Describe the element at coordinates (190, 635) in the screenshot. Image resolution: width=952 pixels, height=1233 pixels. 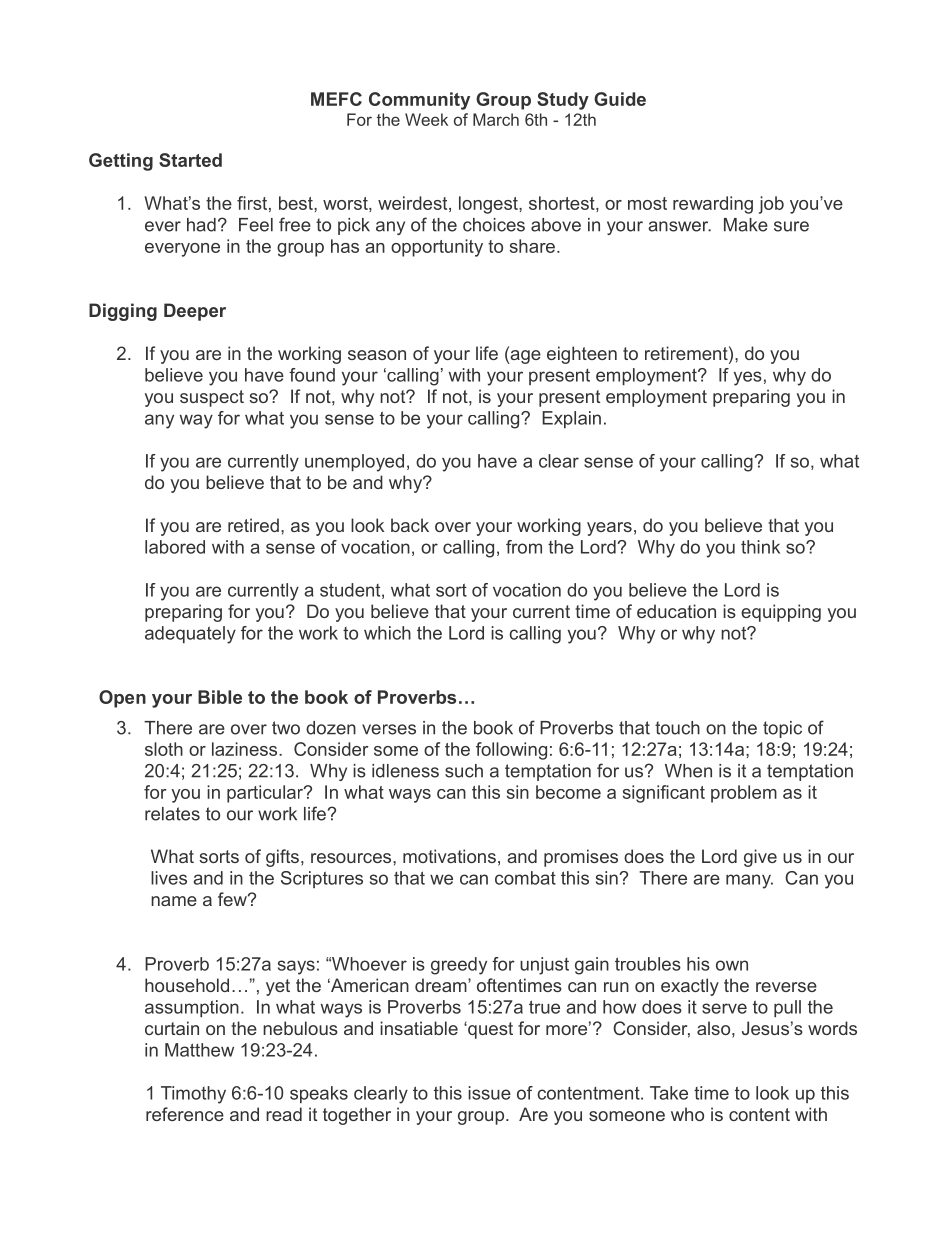
I see `adequately` at that location.
